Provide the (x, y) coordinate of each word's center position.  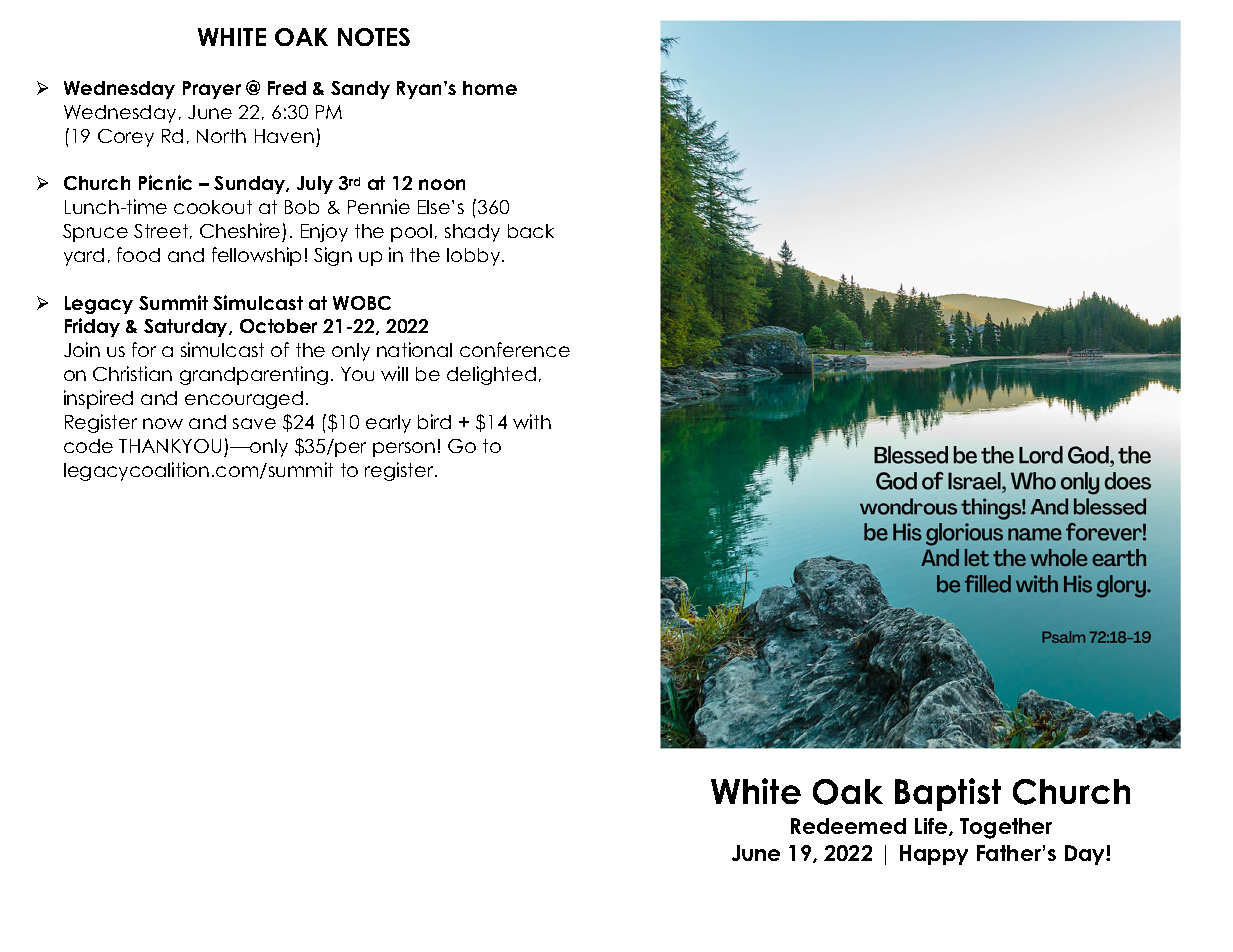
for (144, 349)
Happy (934, 855)
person (404, 449)
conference (515, 349)
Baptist (948, 794)
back (531, 231)
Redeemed (848, 826)
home (490, 88)
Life (932, 827)
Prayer (212, 90)
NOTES (374, 37)
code (88, 446)
